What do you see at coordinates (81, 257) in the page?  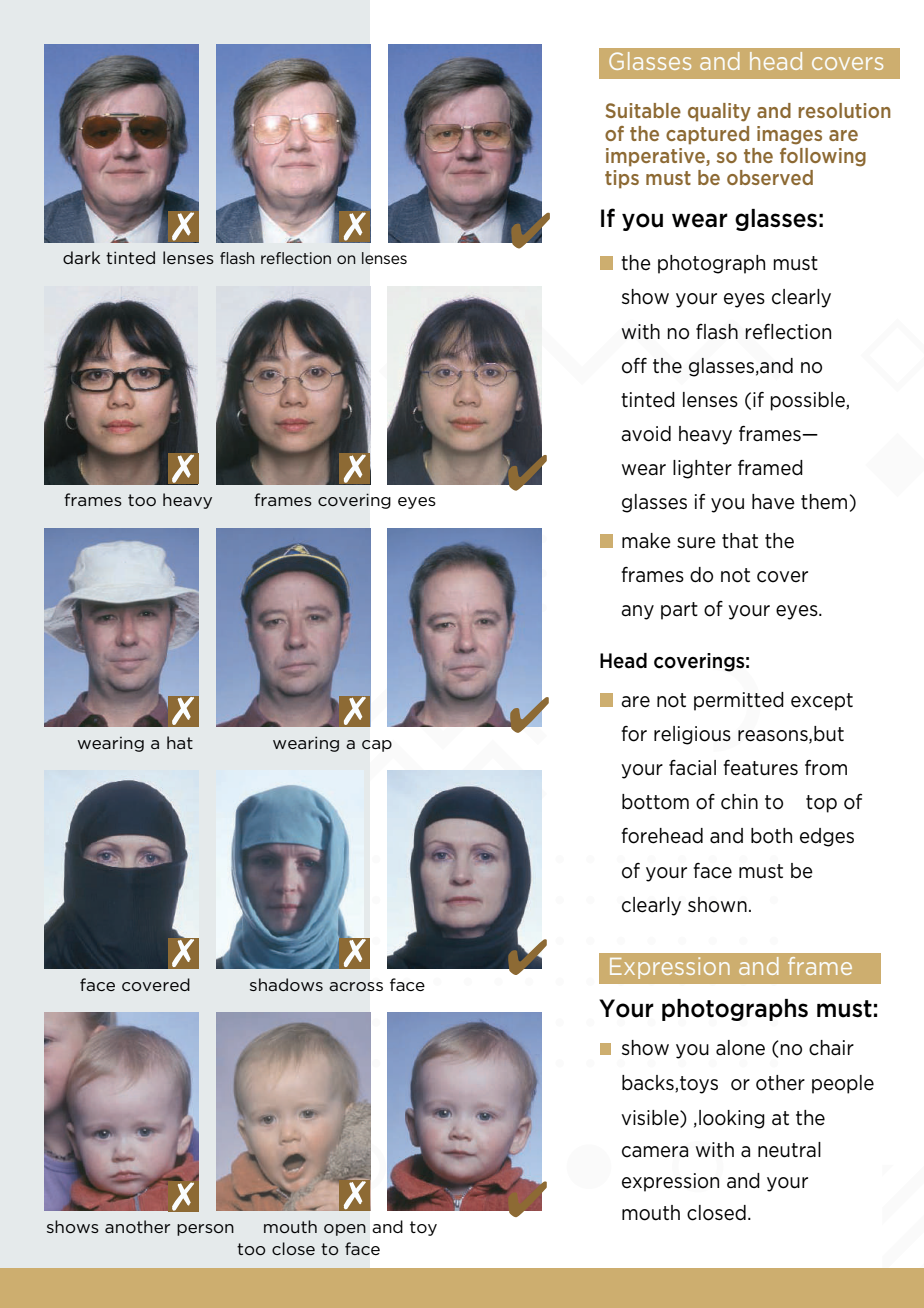 I see `dark` at bounding box center [81, 257].
